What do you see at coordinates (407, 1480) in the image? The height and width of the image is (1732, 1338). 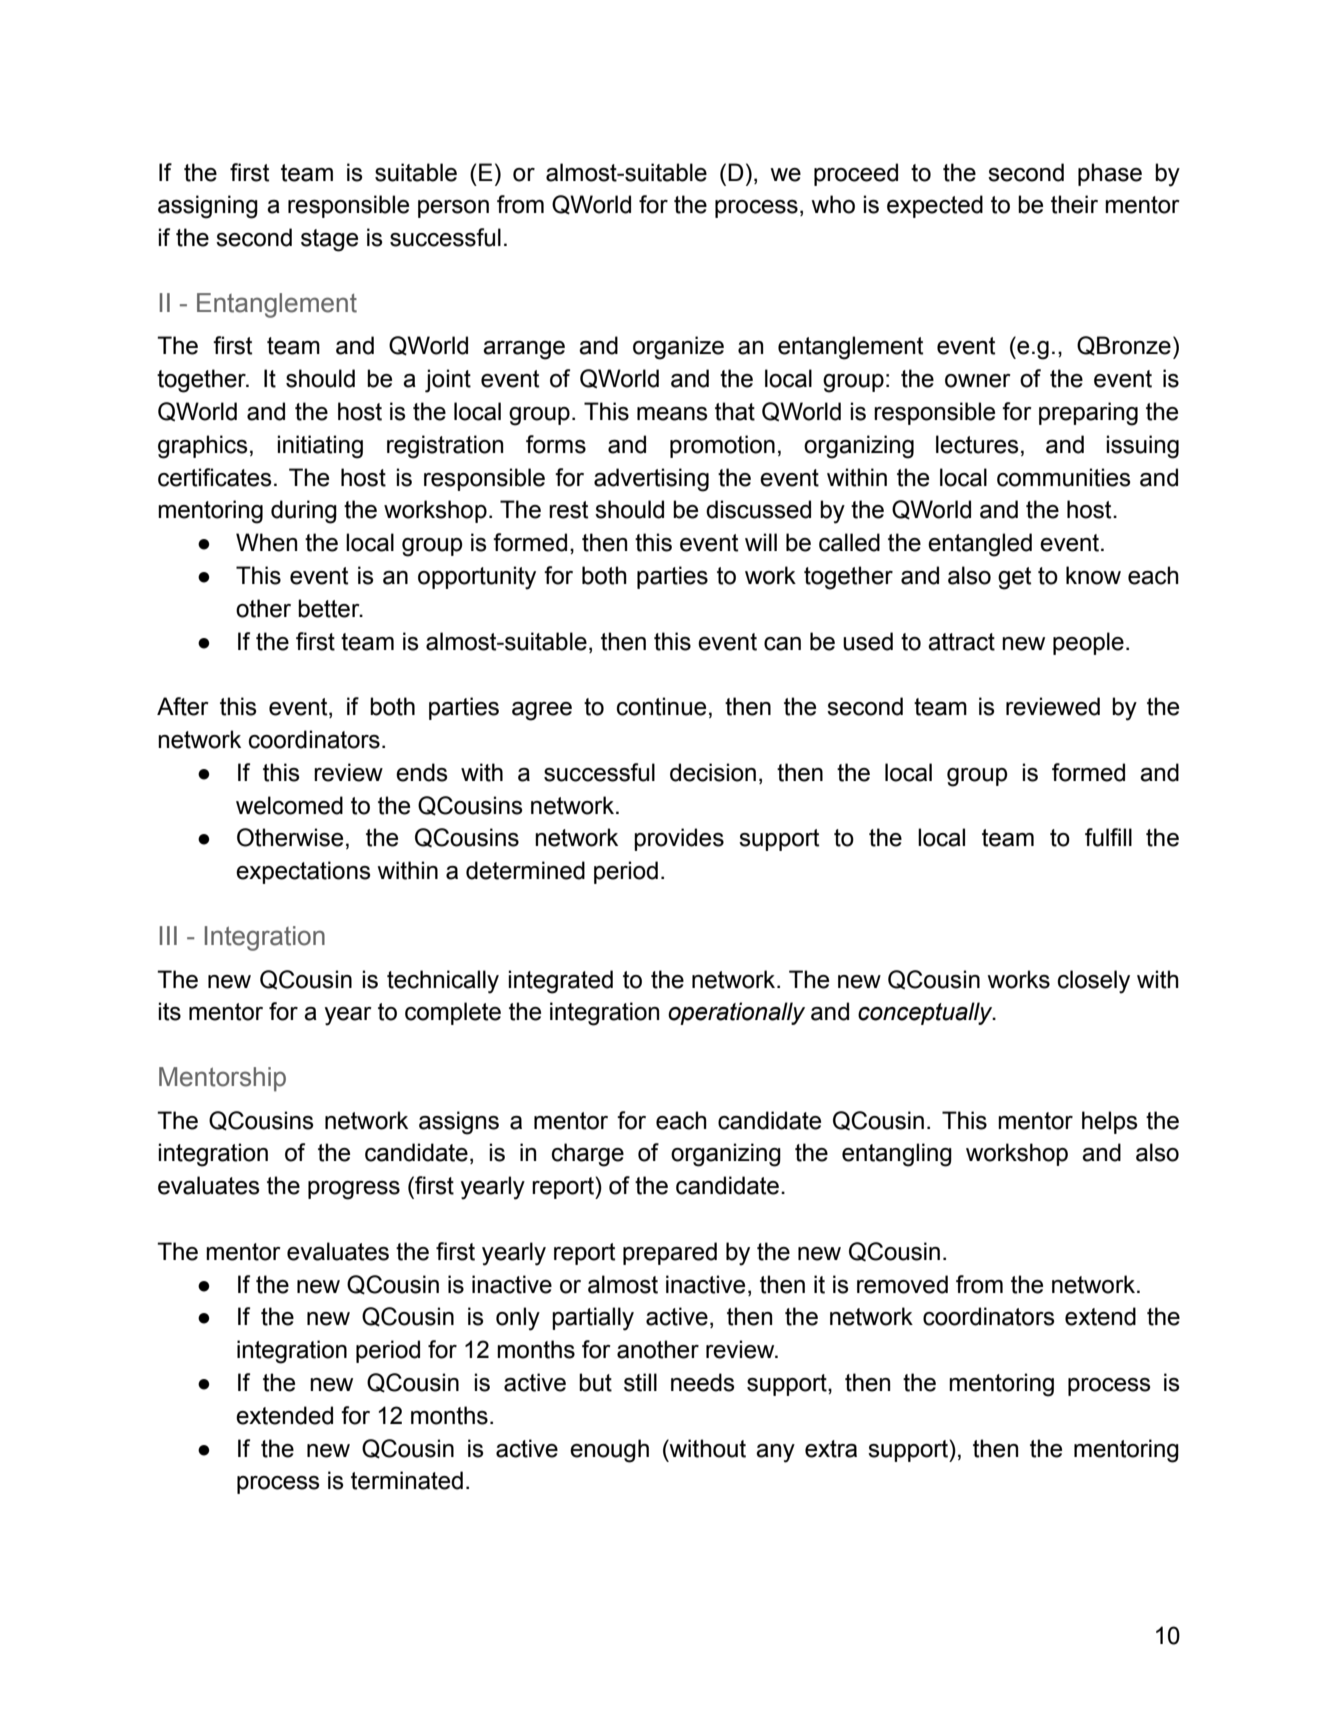 I see `terminated` at bounding box center [407, 1480].
